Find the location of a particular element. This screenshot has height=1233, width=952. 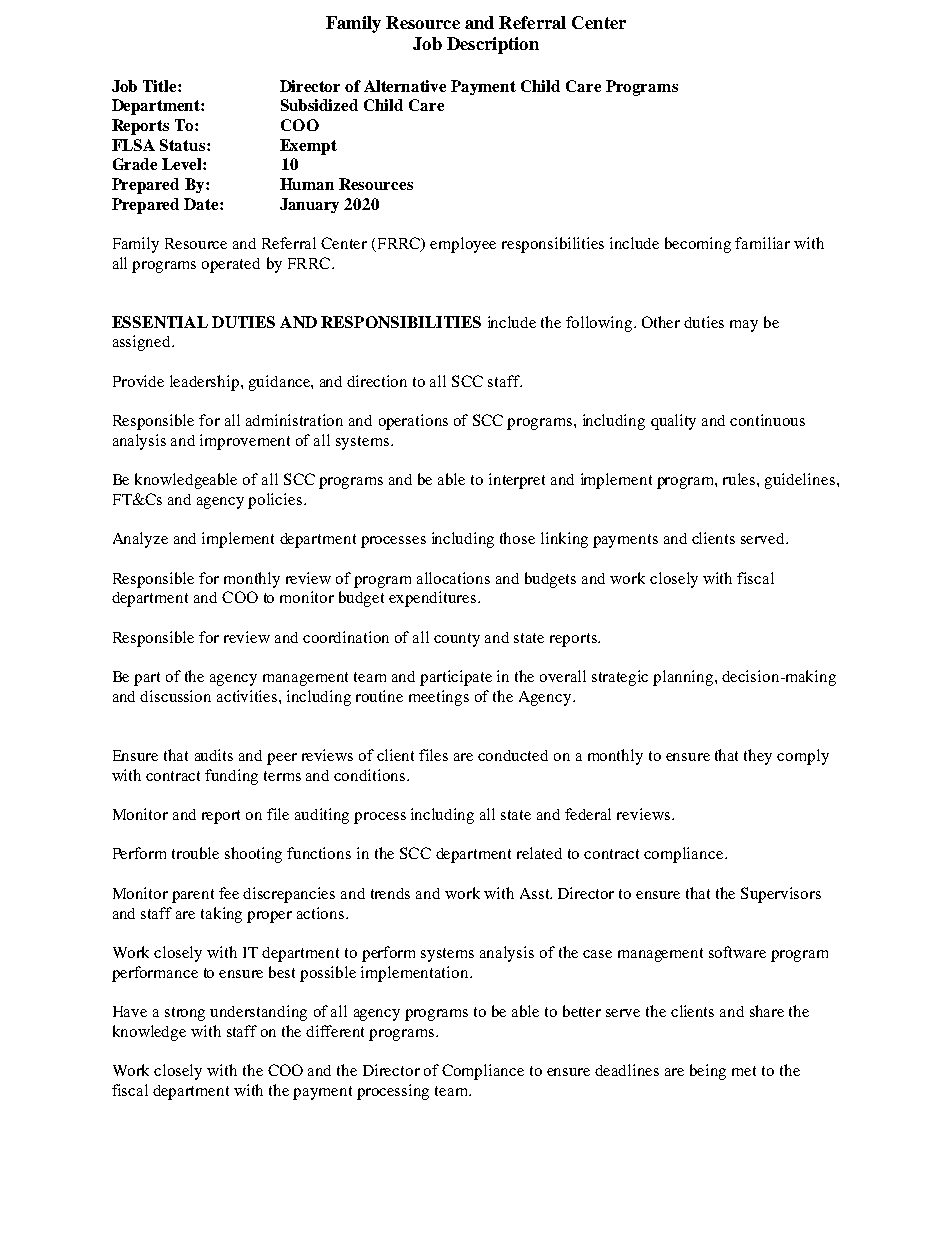

Analyze is located at coordinates (140, 540).
